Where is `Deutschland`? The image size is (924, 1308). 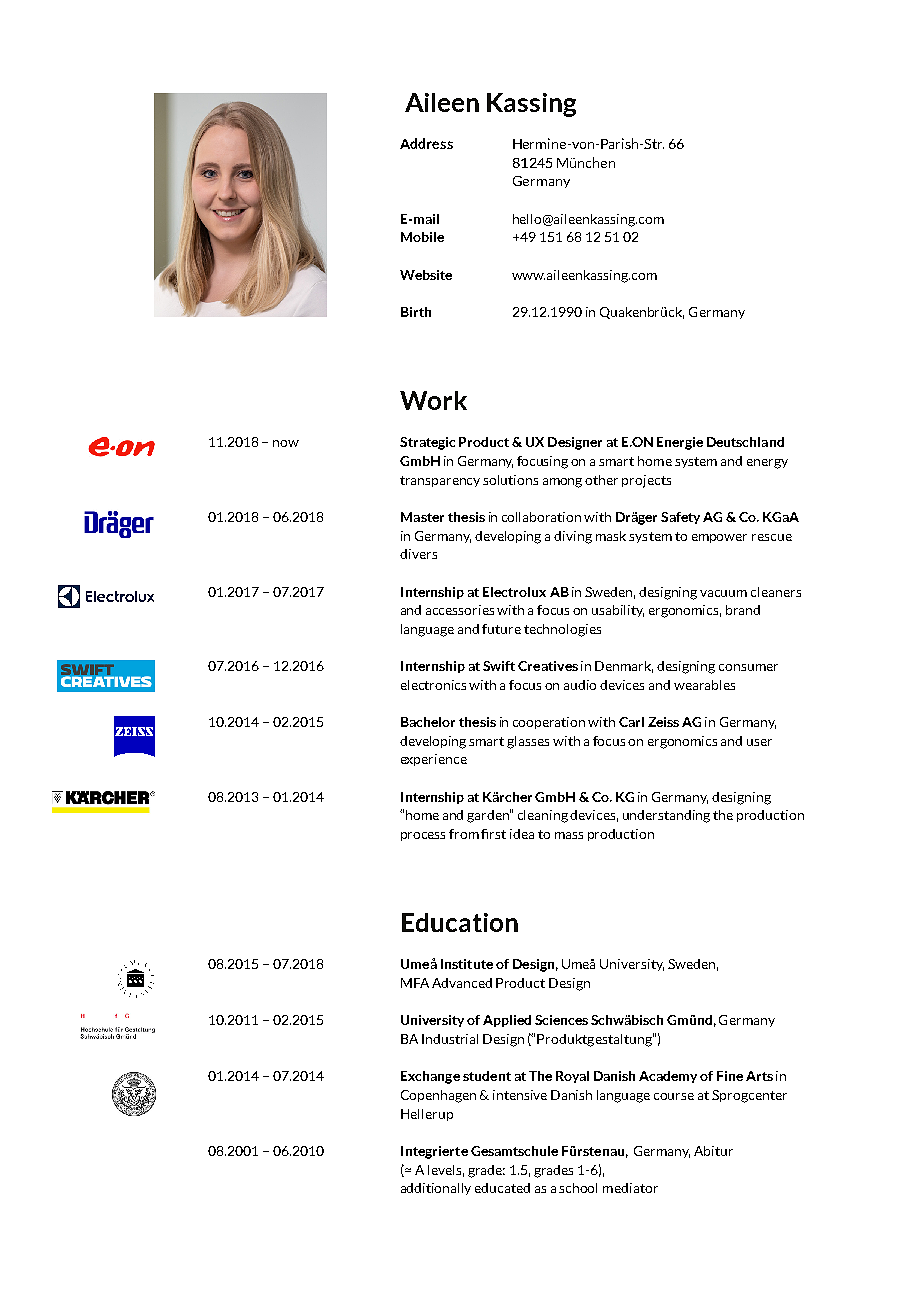 Deutschland is located at coordinates (745, 442).
